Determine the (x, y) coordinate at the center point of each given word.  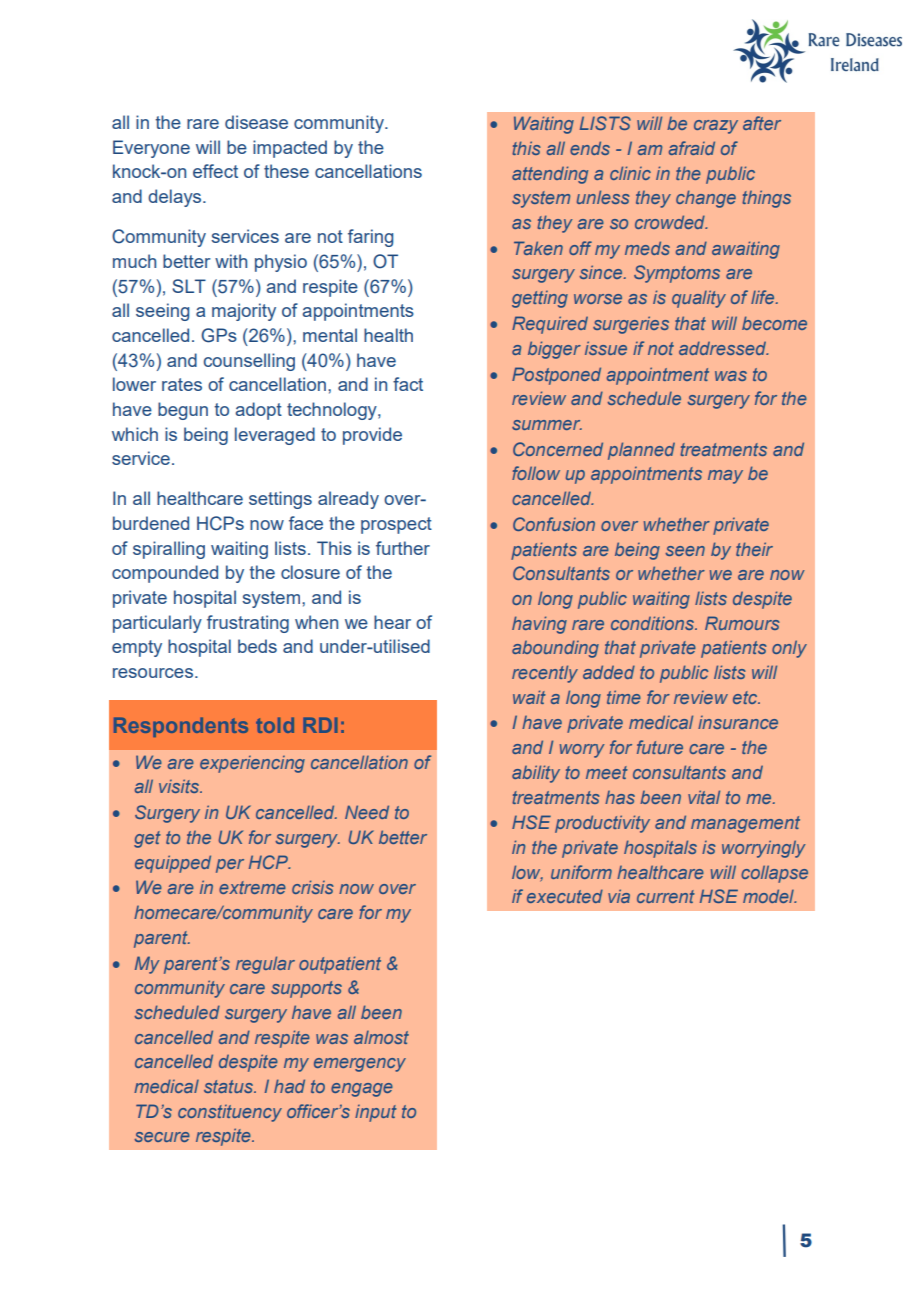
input (376, 1113)
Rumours (742, 623)
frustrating (248, 624)
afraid (692, 148)
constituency (230, 1113)
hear (392, 622)
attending (550, 175)
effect (215, 171)
